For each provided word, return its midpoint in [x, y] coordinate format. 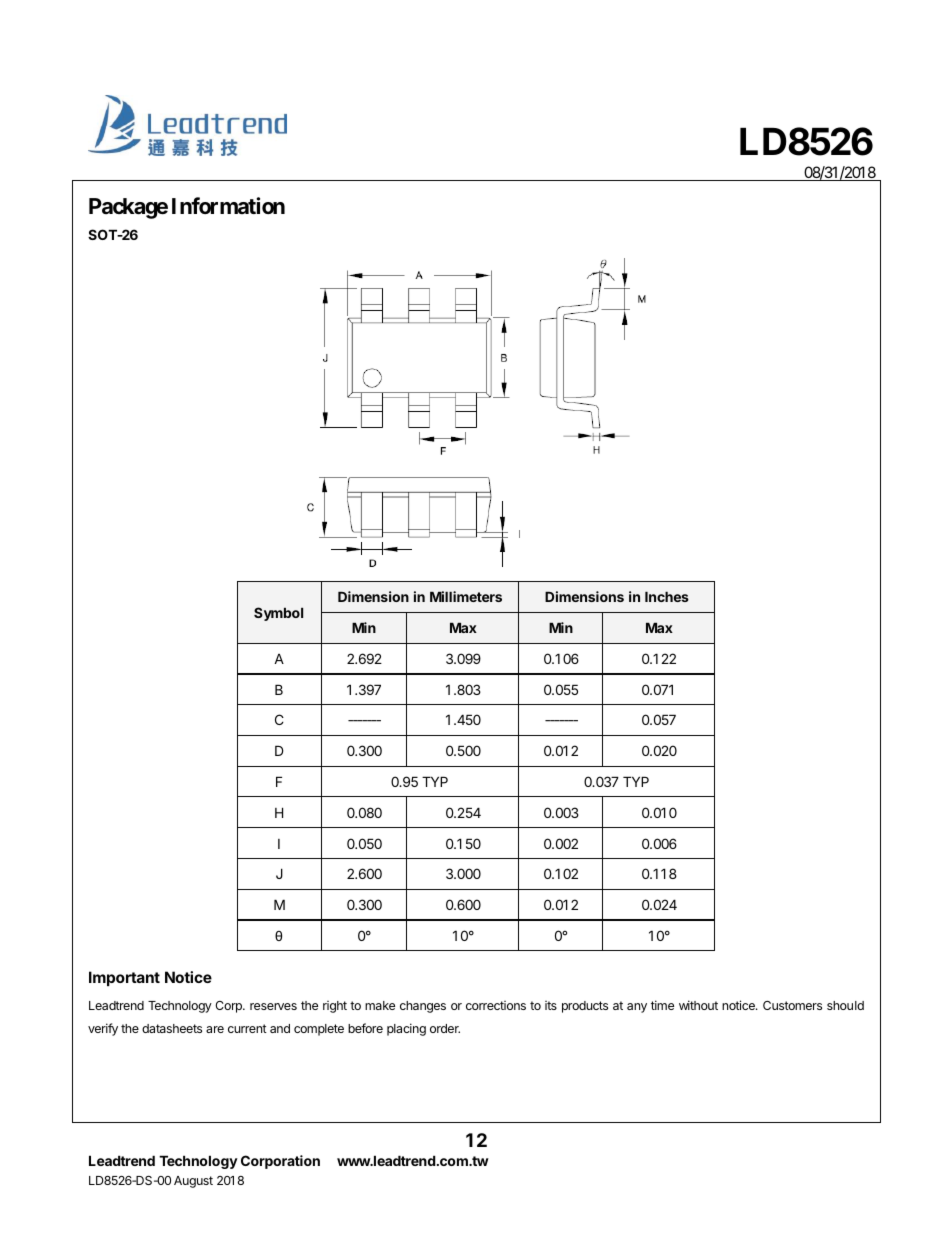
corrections [496, 1005]
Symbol [278, 614]
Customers [792, 1005]
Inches [667, 596]
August [193, 1182]
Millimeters [466, 596]
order [445, 1028]
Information [228, 205]
